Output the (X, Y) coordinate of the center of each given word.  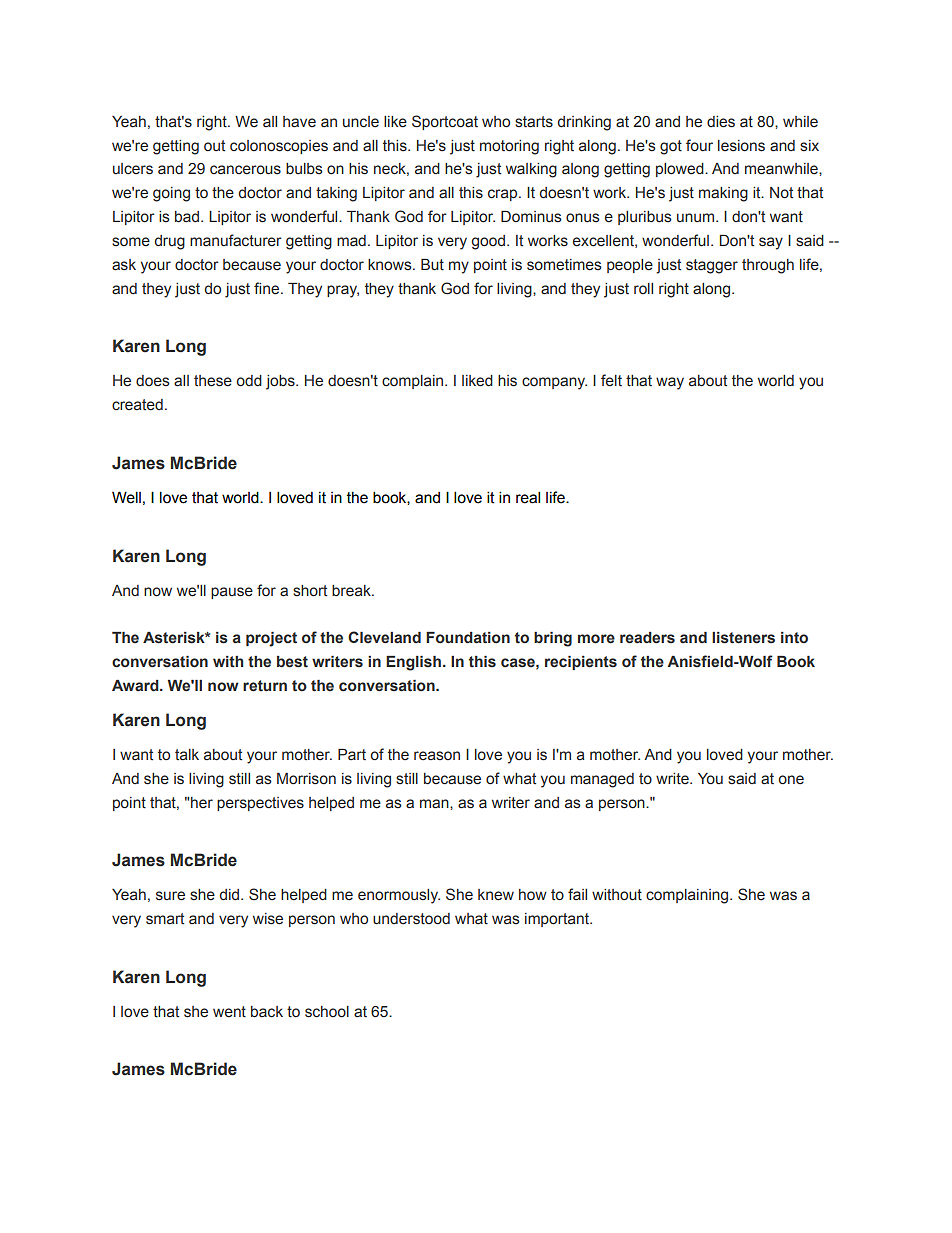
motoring (509, 147)
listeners (743, 638)
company (554, 383)
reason (437, 756)
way (670, 383)
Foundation (468, 638)
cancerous (245, 170)
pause (232, 593)
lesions (741, 146)
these (213, 381)
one (791, 780)
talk (187, 755)
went (229, 1012)
